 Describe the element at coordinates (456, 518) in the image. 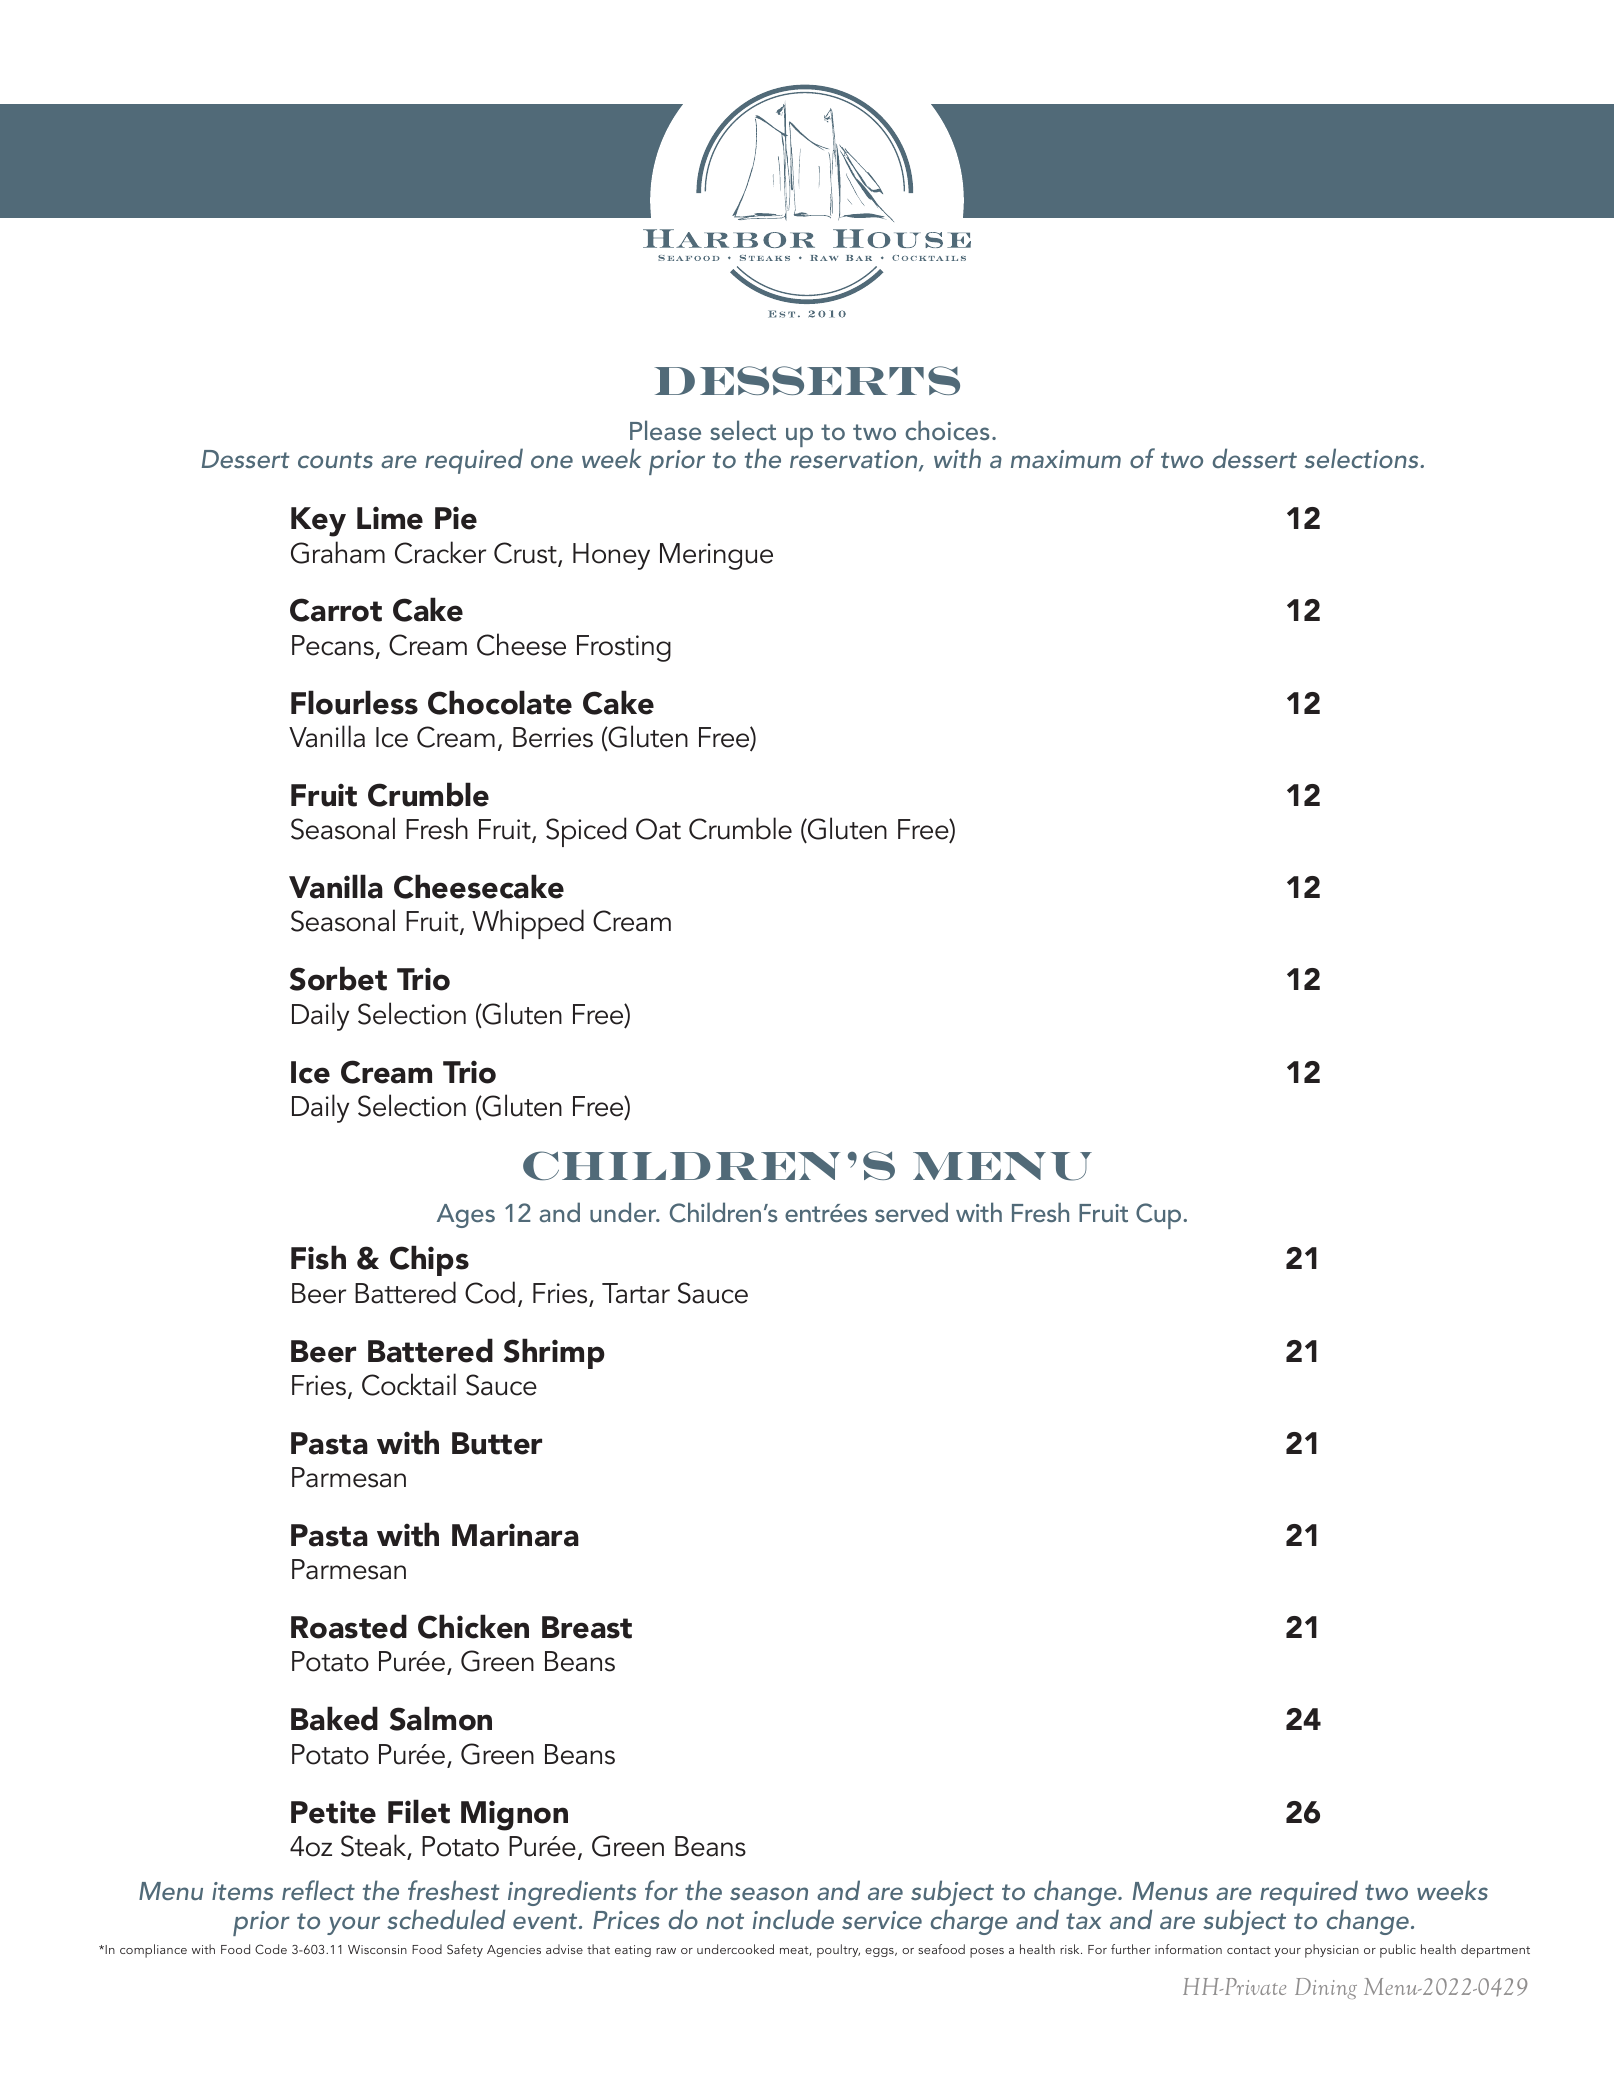

I see `Pie` at that location.
